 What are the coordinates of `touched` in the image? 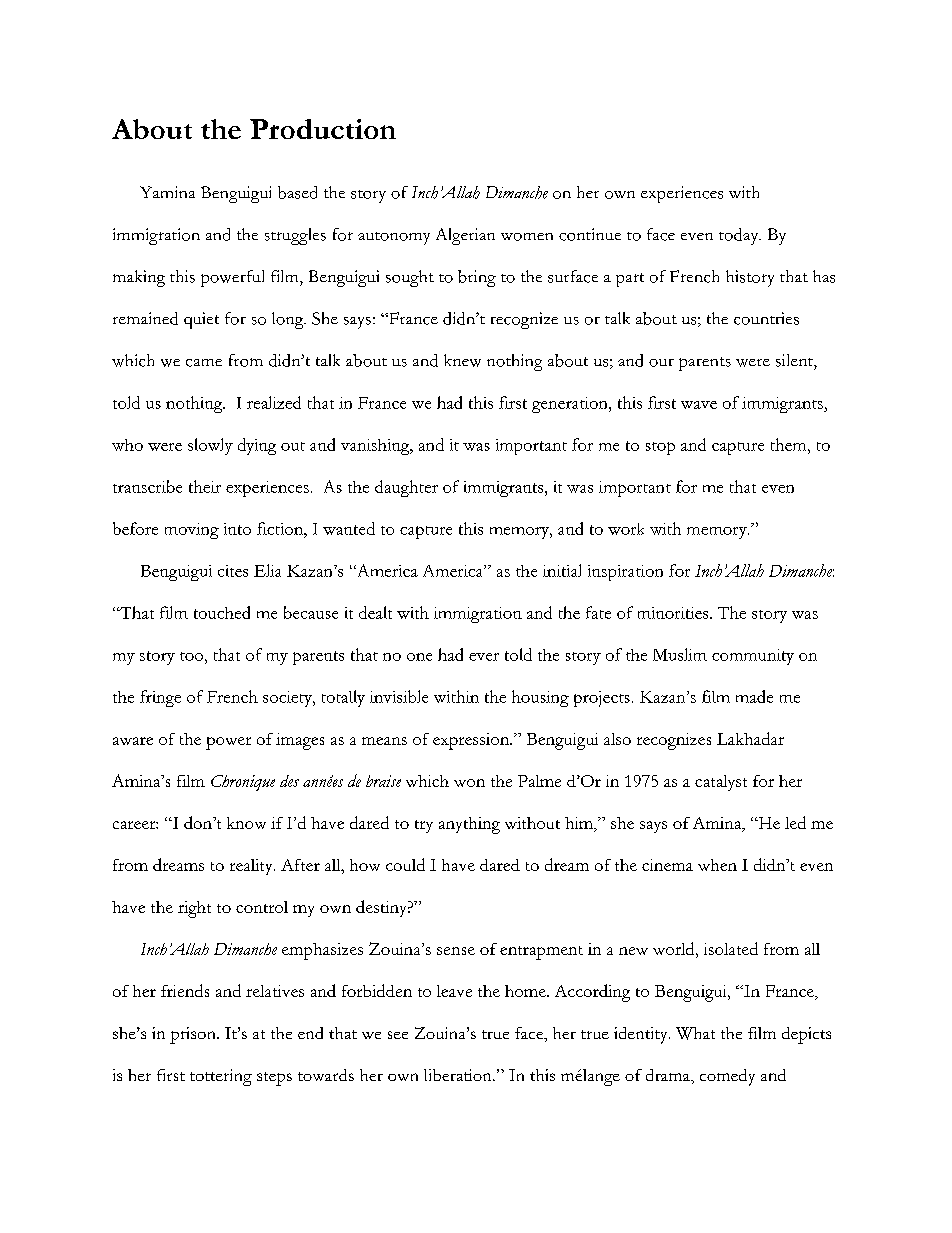 It's located at (222, 612).
